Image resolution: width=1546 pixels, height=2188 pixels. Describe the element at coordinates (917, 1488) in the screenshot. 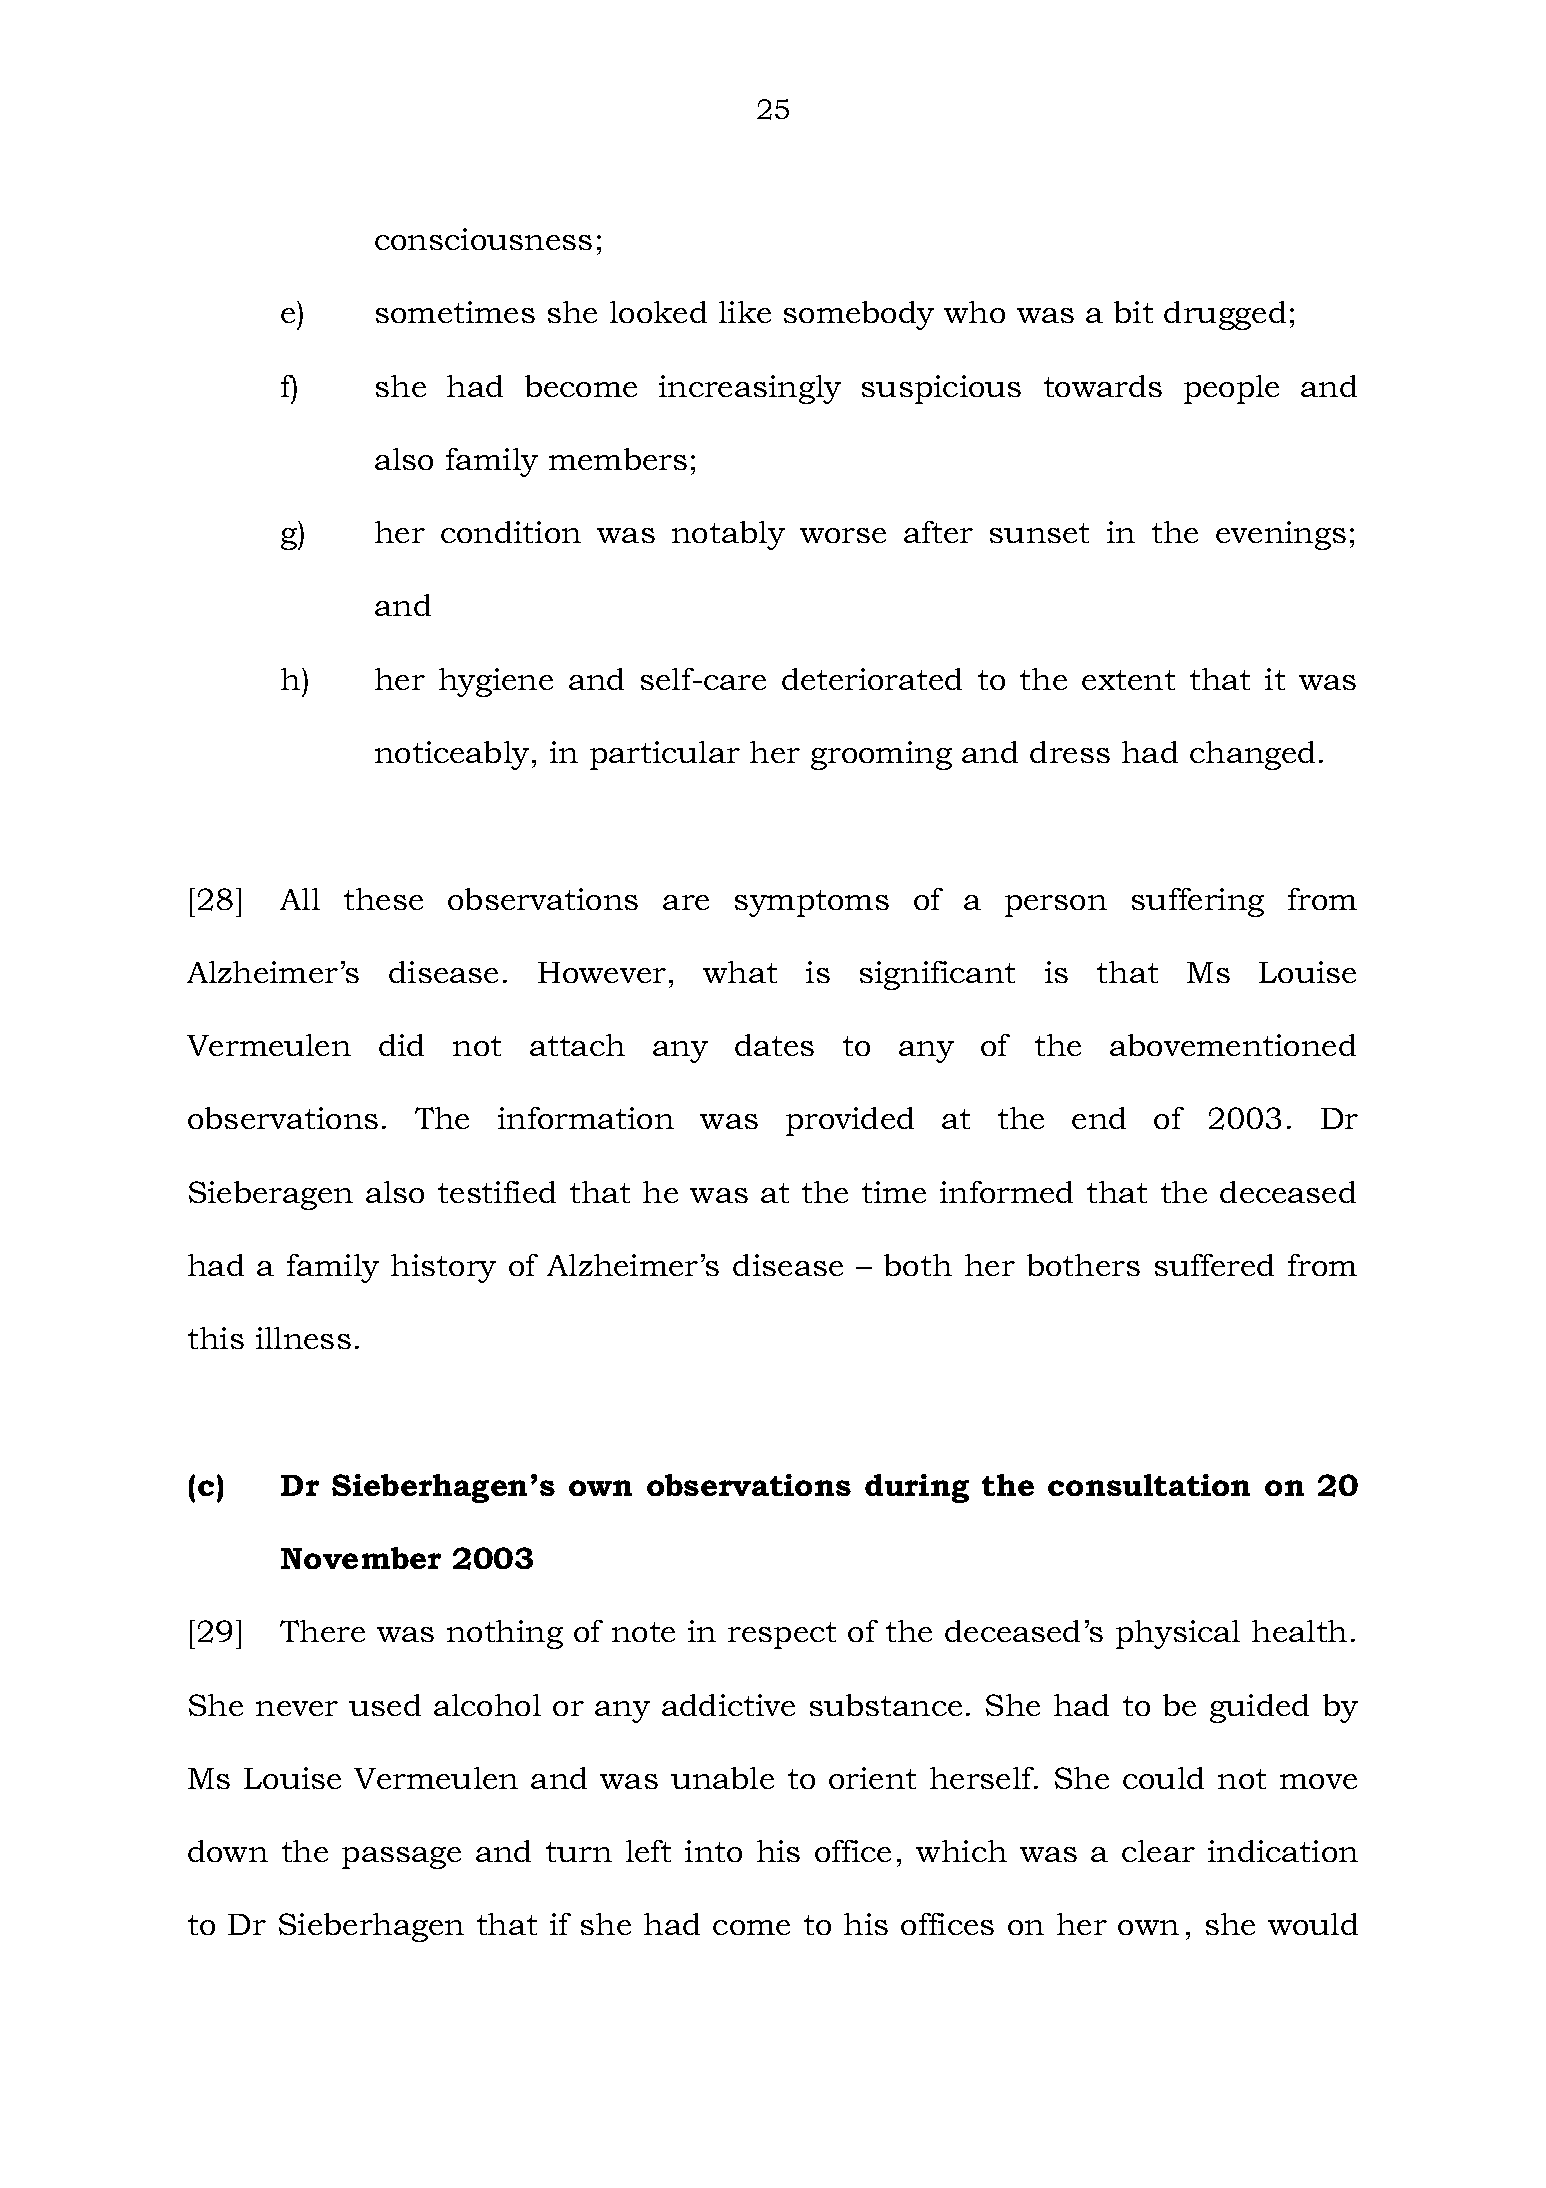

I see `during` at that location.
